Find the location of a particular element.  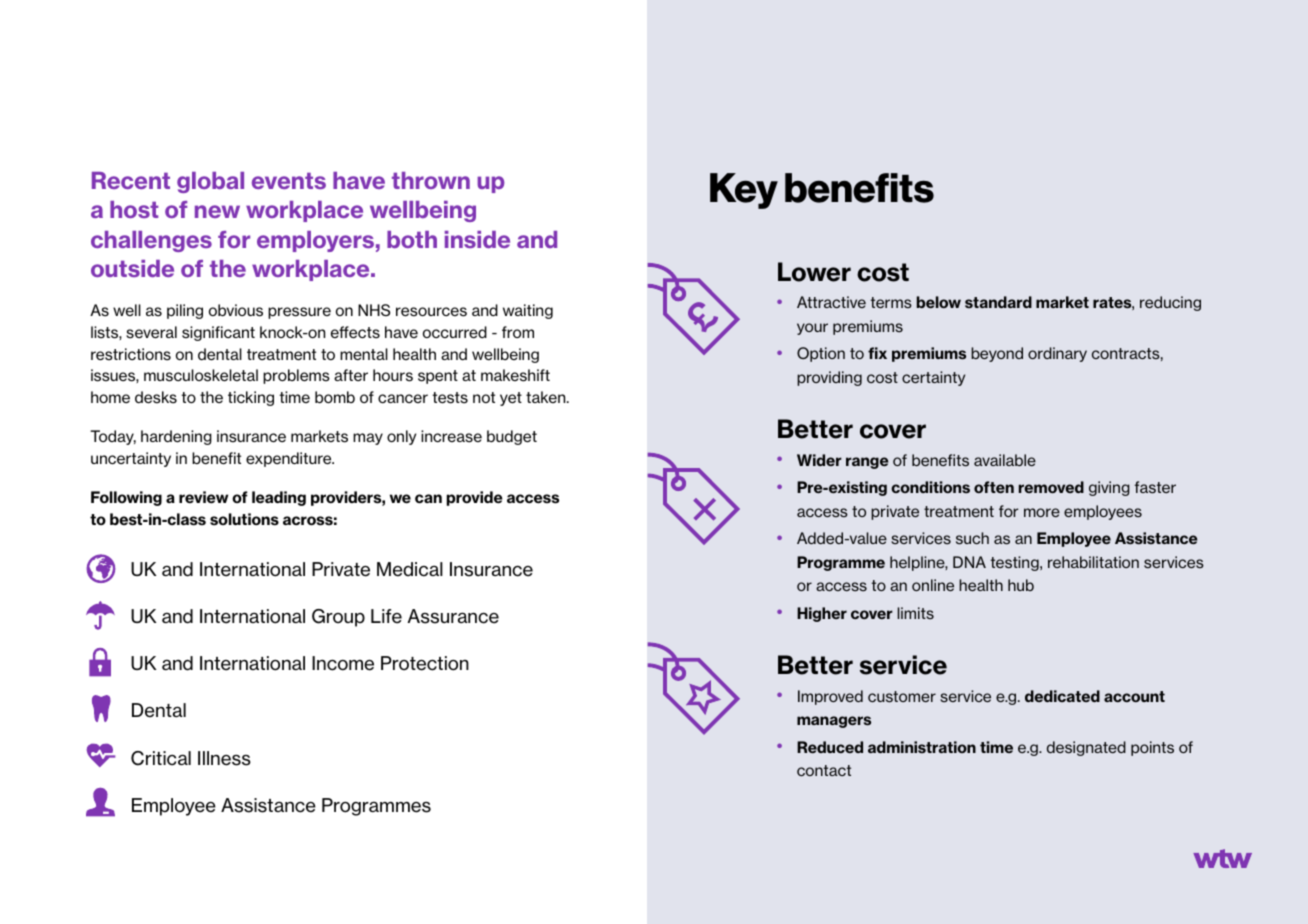

Illness is located at coordinates (224, 758).
